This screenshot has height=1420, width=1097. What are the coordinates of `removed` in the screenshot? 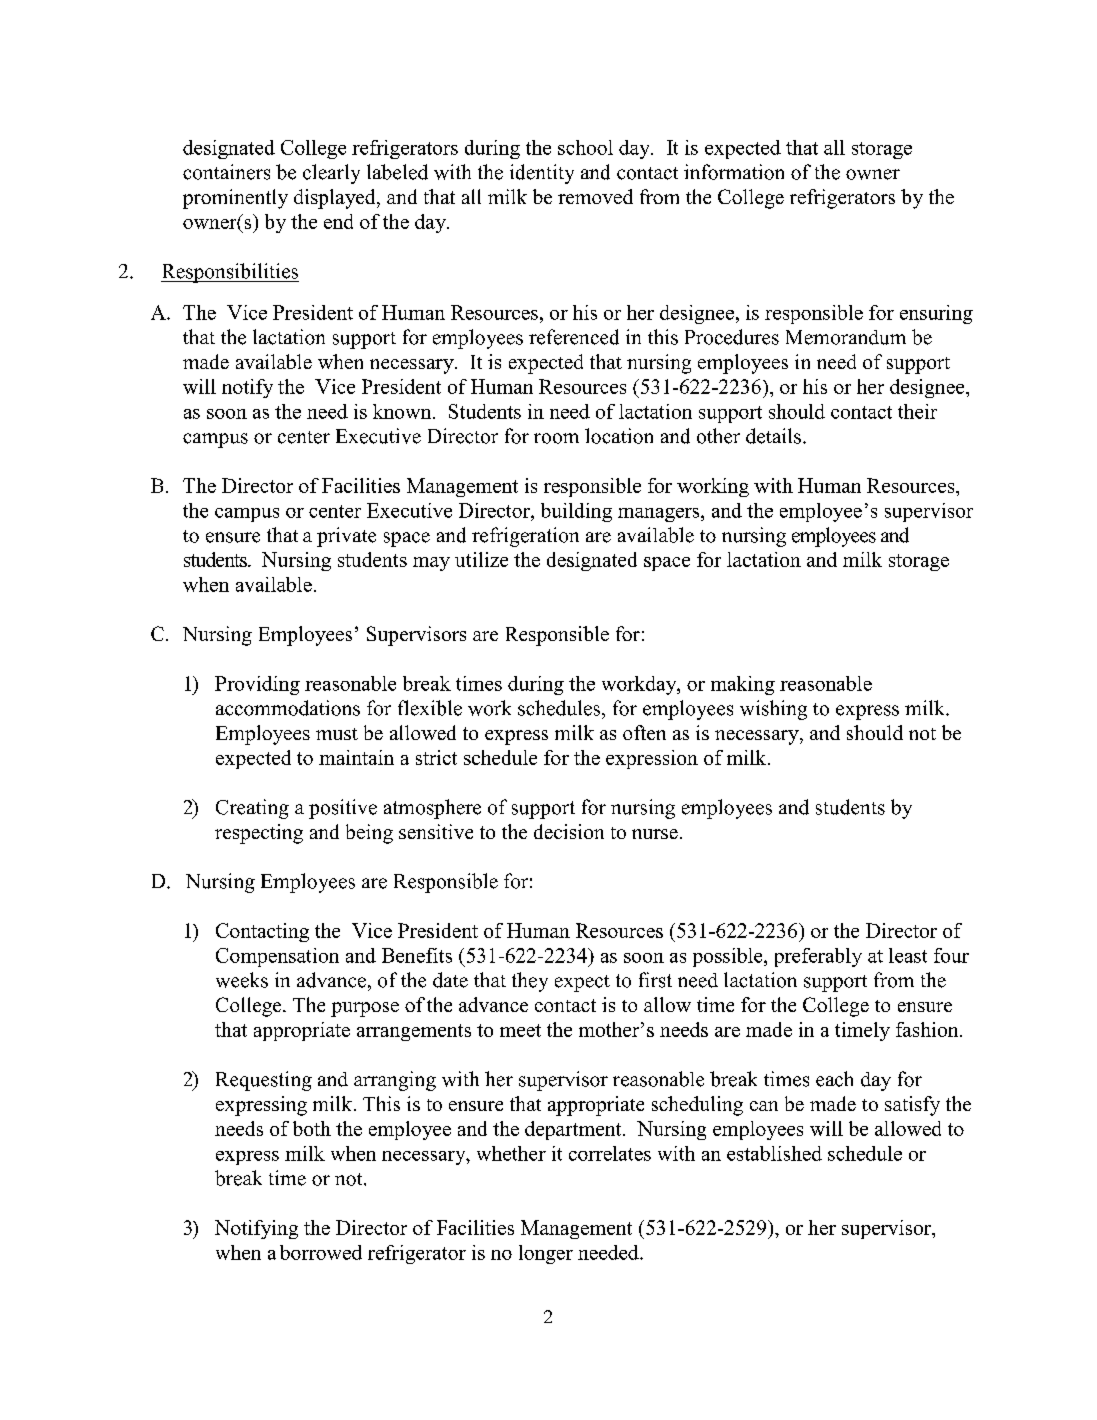 It's located at (595, 196).
